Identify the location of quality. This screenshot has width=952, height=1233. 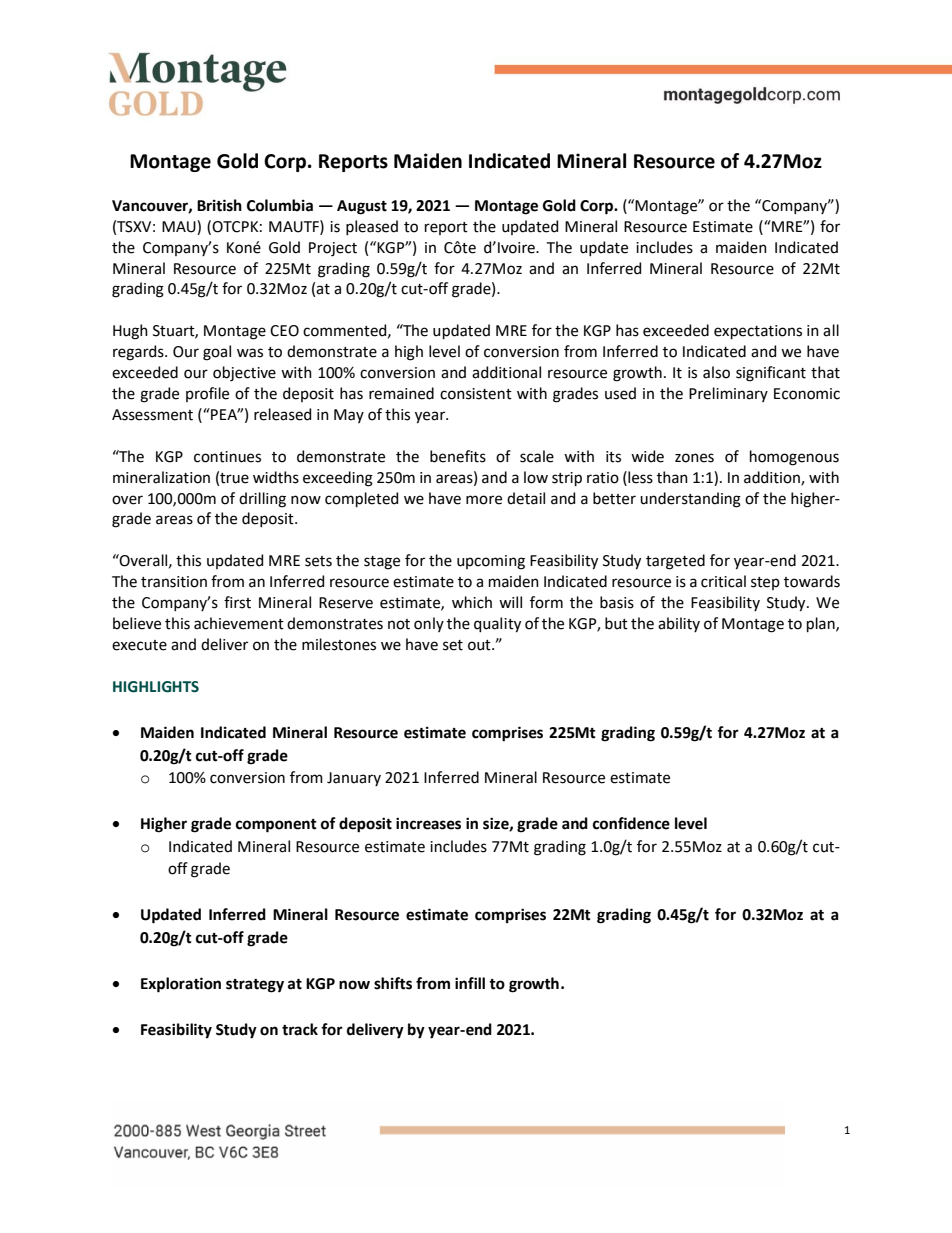
(497, 625).
